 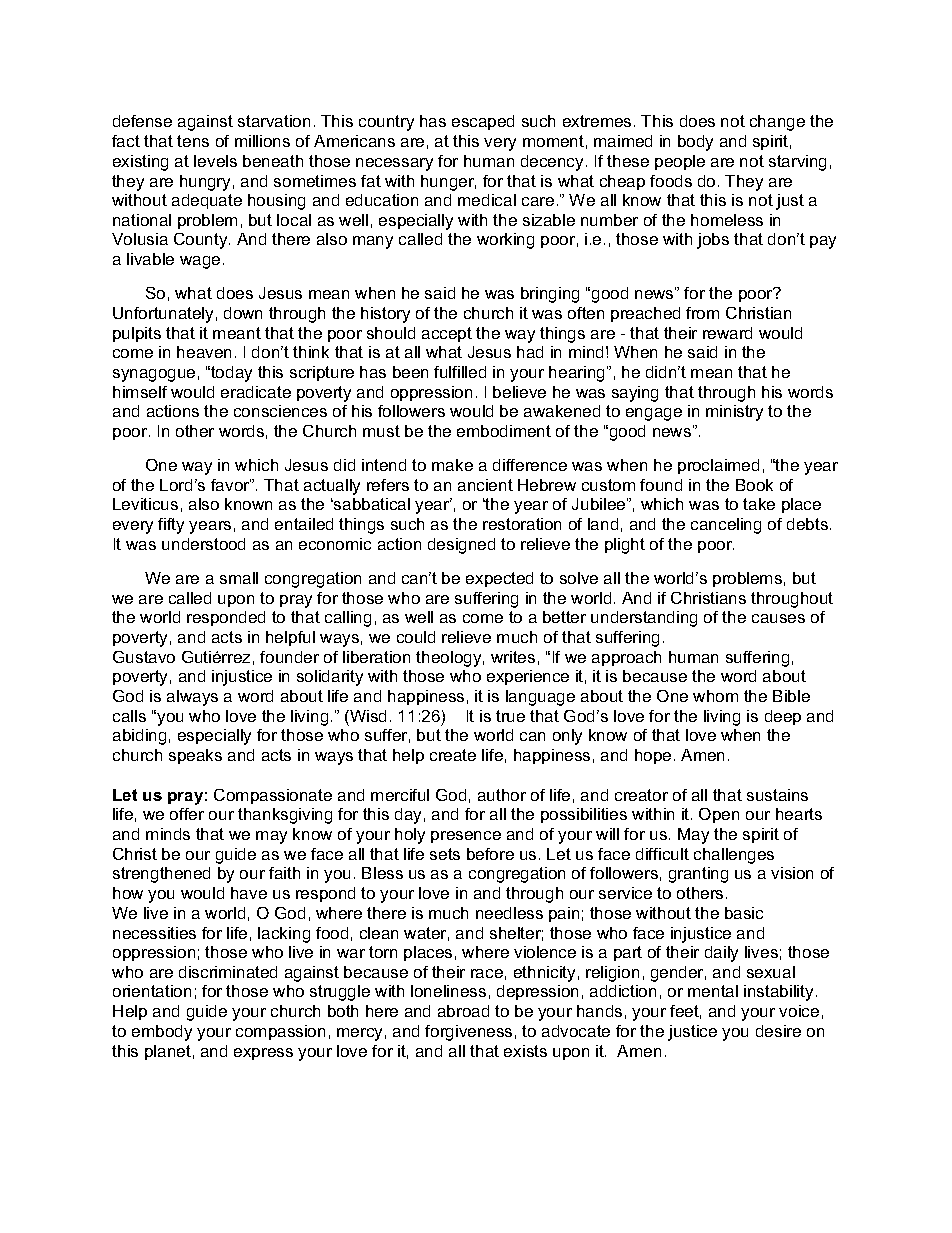 What do you see at coordinates (499, 579) in the screenshot?
I see `expected` at bounding box center [499, 579].
